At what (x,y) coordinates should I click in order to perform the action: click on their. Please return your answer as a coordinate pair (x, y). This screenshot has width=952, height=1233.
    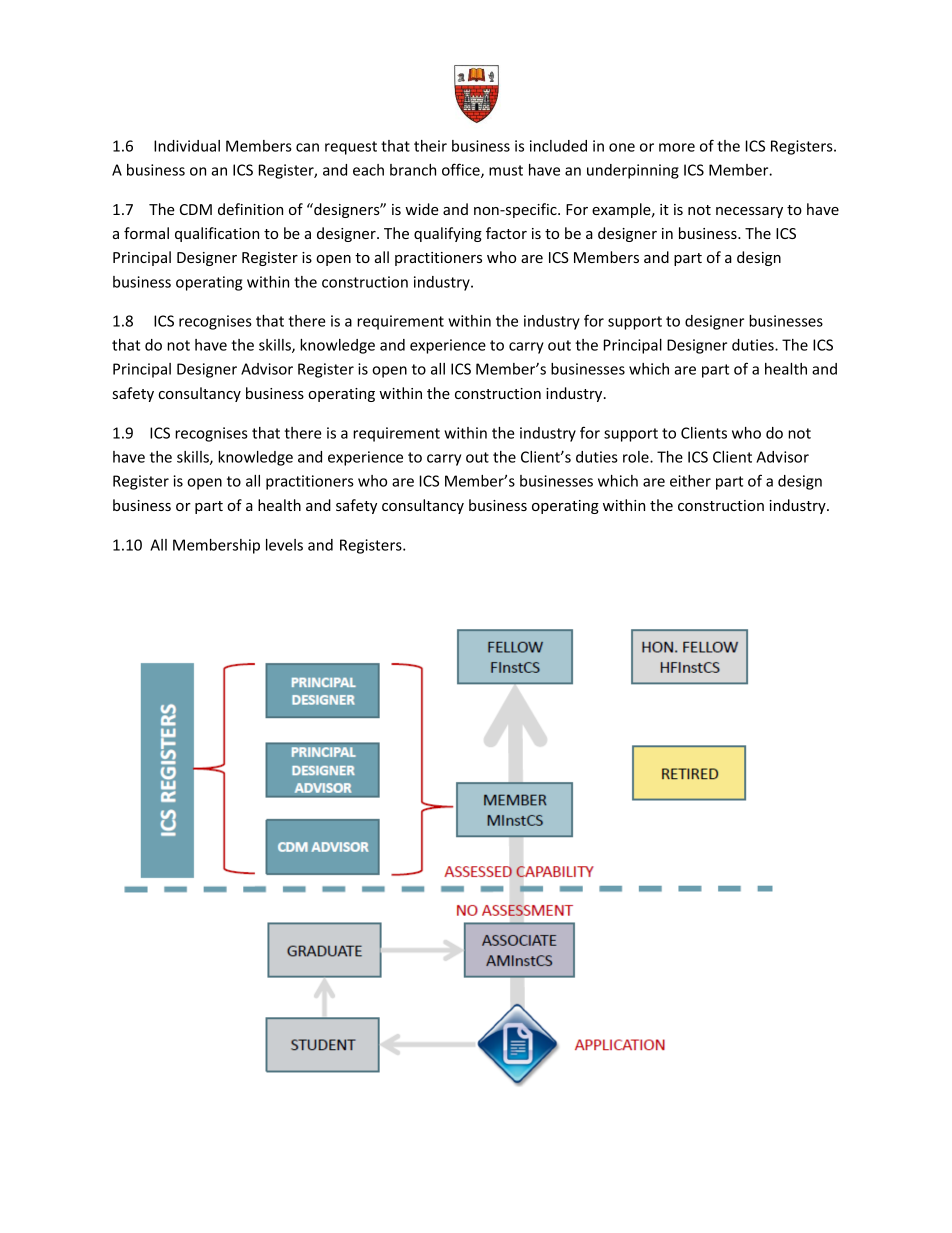
    Looking at the image, I should click on (430, 146).
